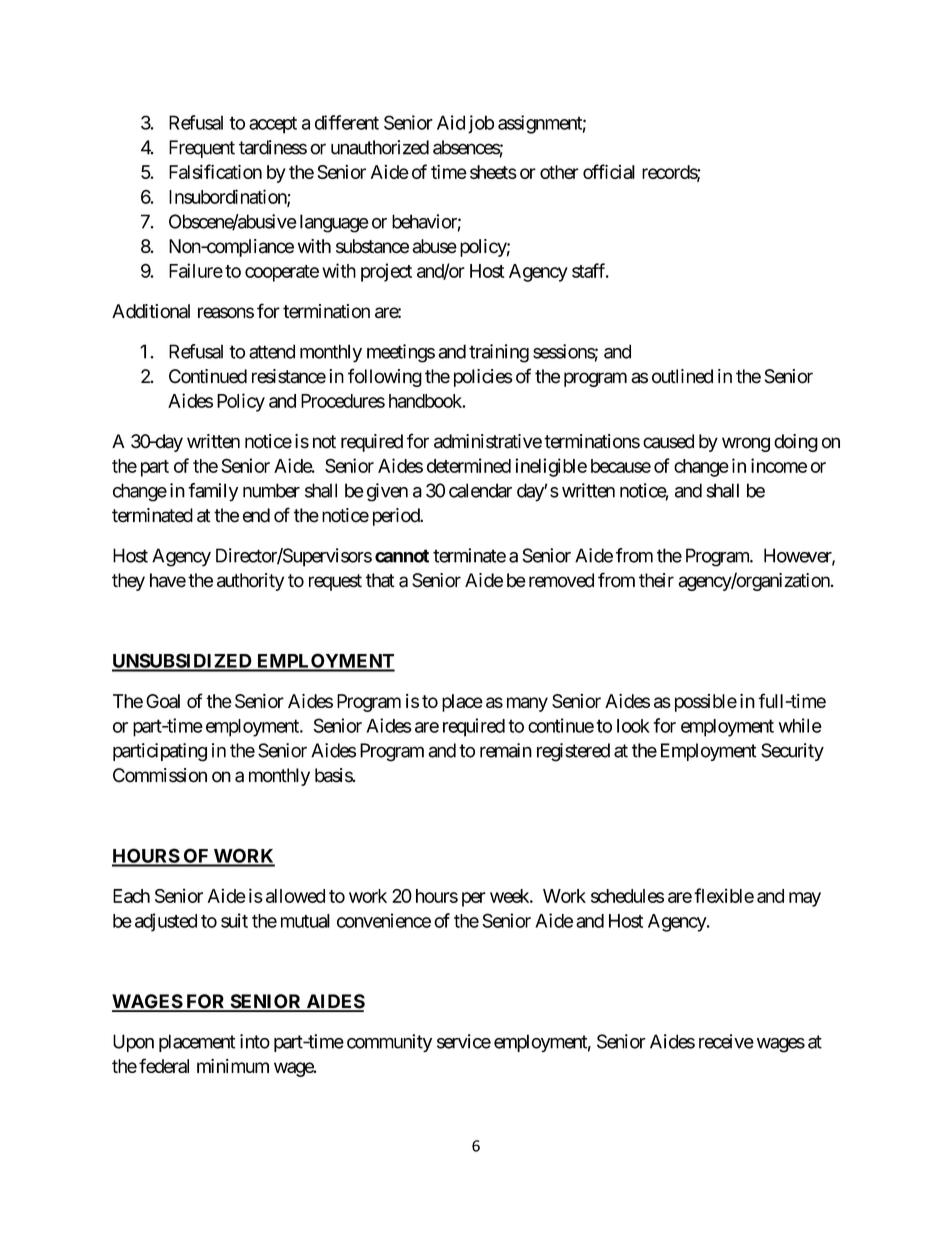 The width and height of the image is (952, 1233). What do you see at coordinates (609, 171) in the image?
I see `official` at bounding box center [609, 171].
